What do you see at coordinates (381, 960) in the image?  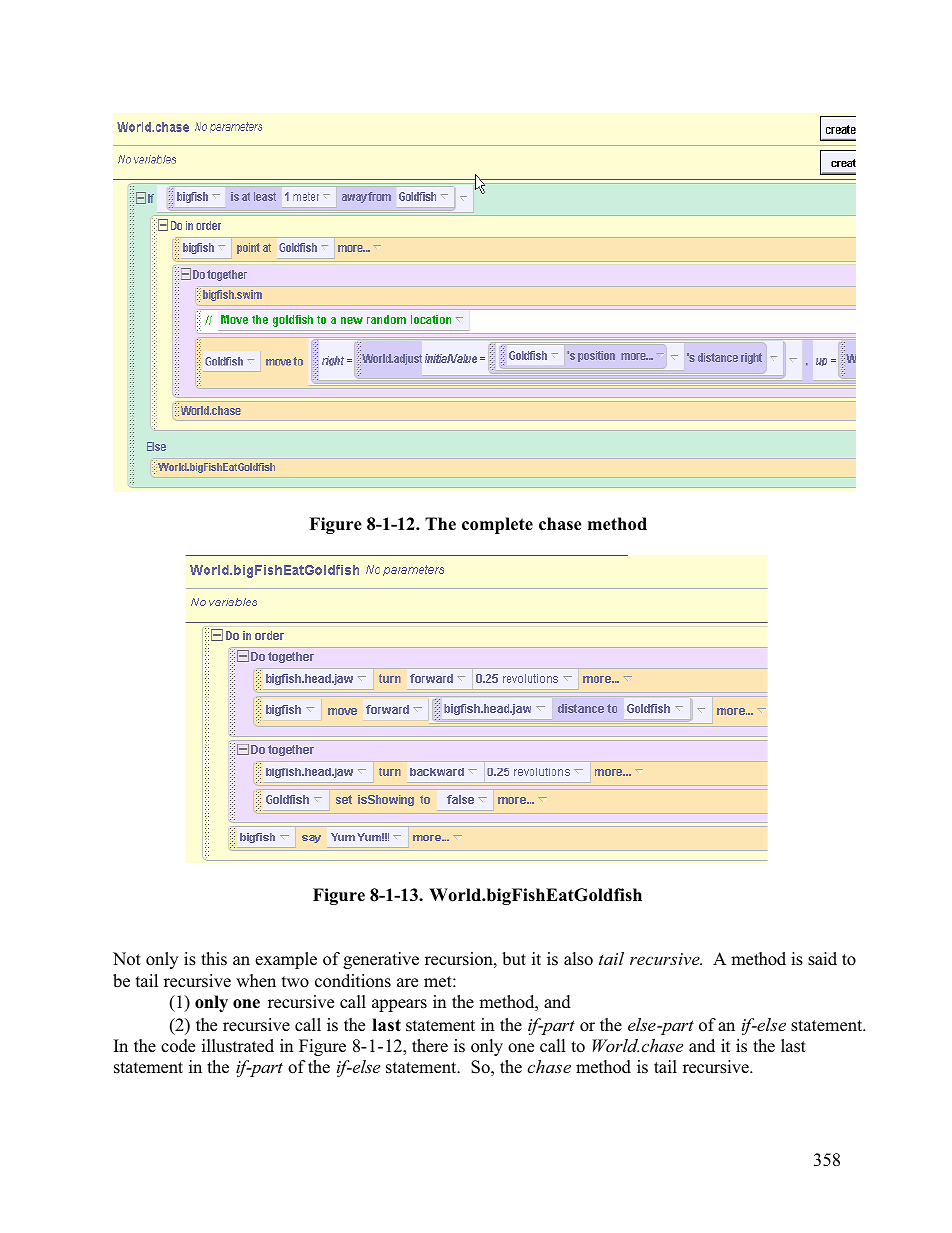 I see `generative` at bounding box center [381, 960].
